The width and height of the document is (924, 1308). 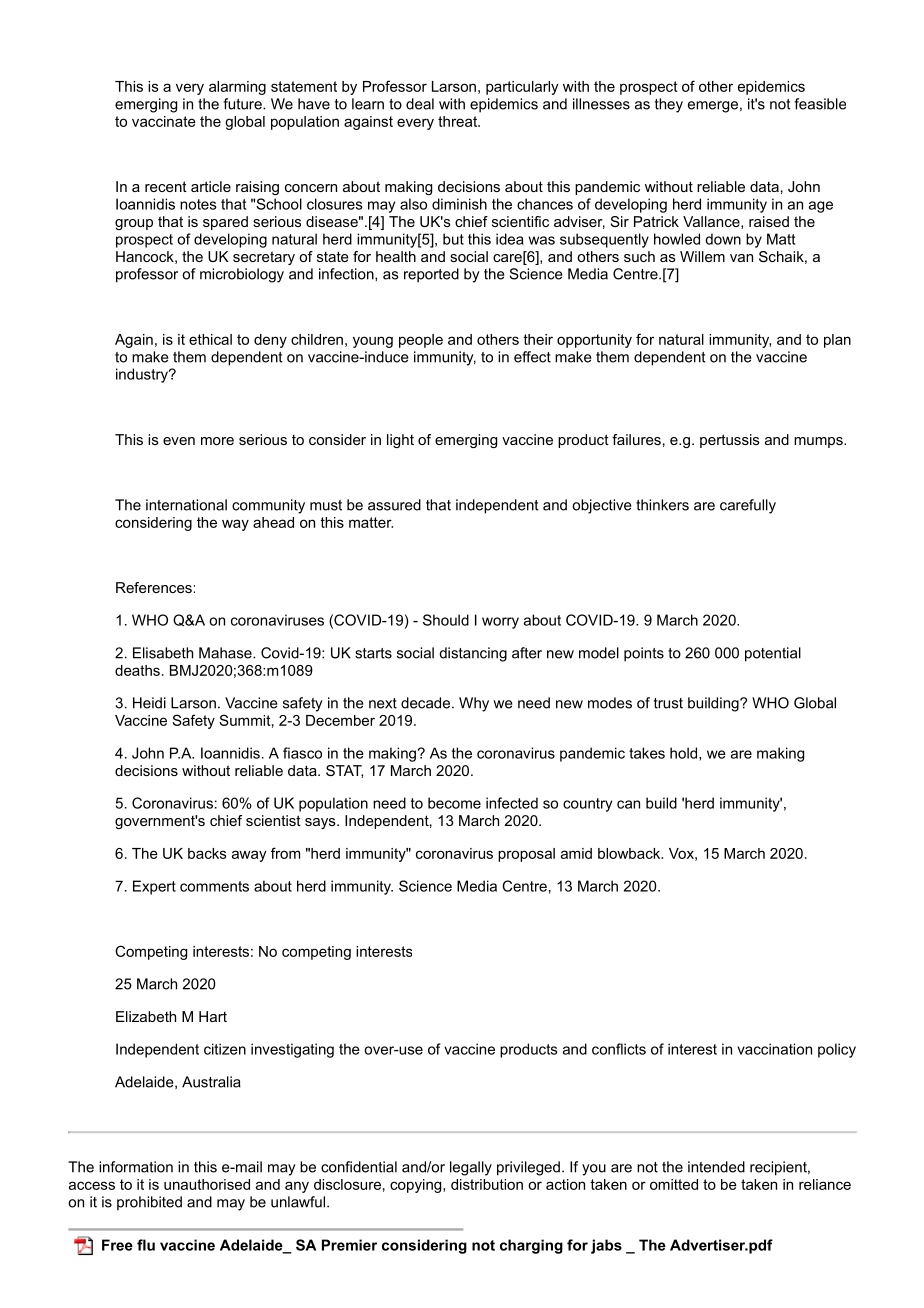 I want to click on international, so click(x=186, y=505).
